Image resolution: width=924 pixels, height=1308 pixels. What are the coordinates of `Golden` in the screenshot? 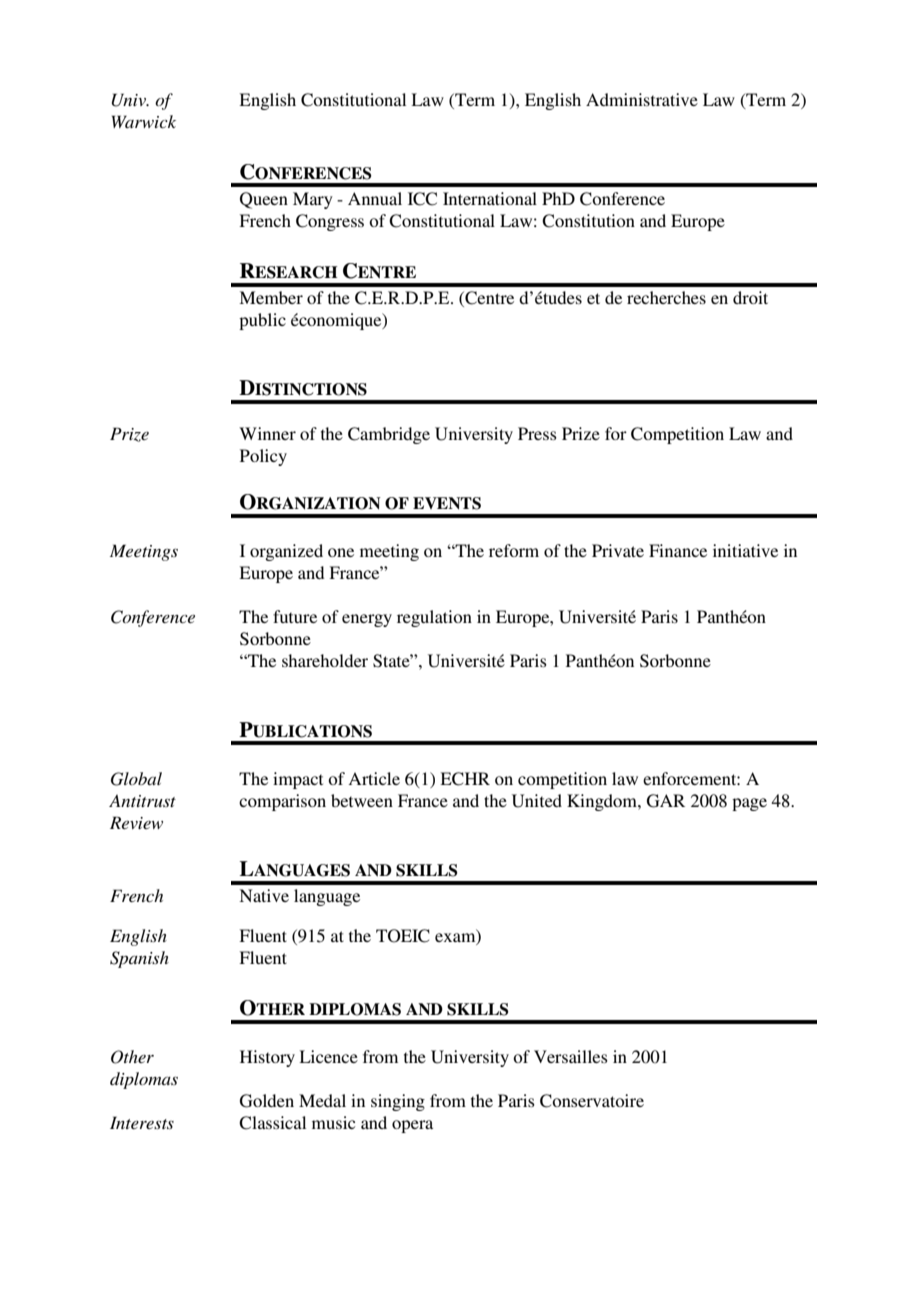 It's located at (267, 1101).
